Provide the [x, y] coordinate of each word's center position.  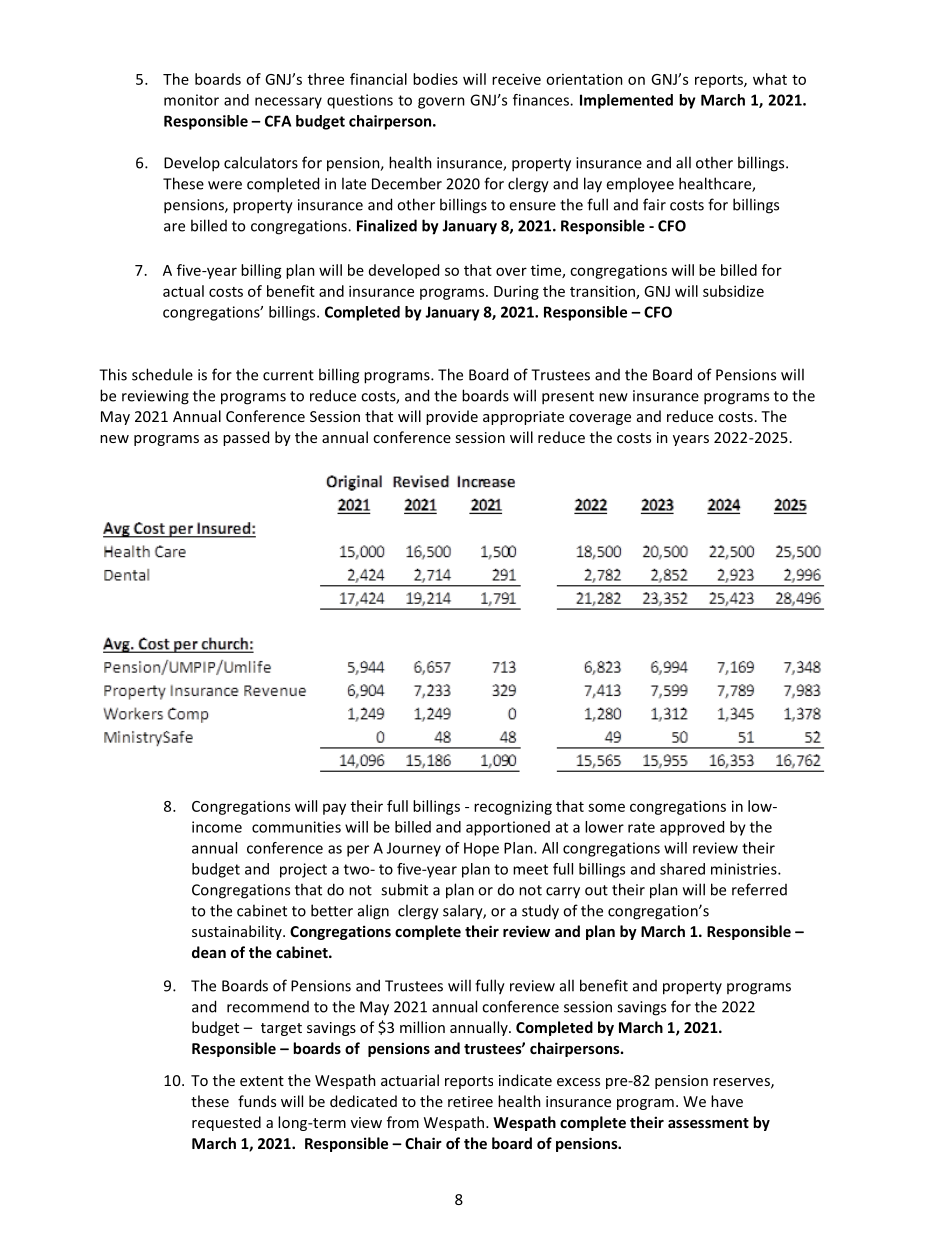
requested [226, 1123]
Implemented [626, 101]
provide [452, 417]
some [606, 807]
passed [246, 438]
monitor [191, 100]
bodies [435, 79]
